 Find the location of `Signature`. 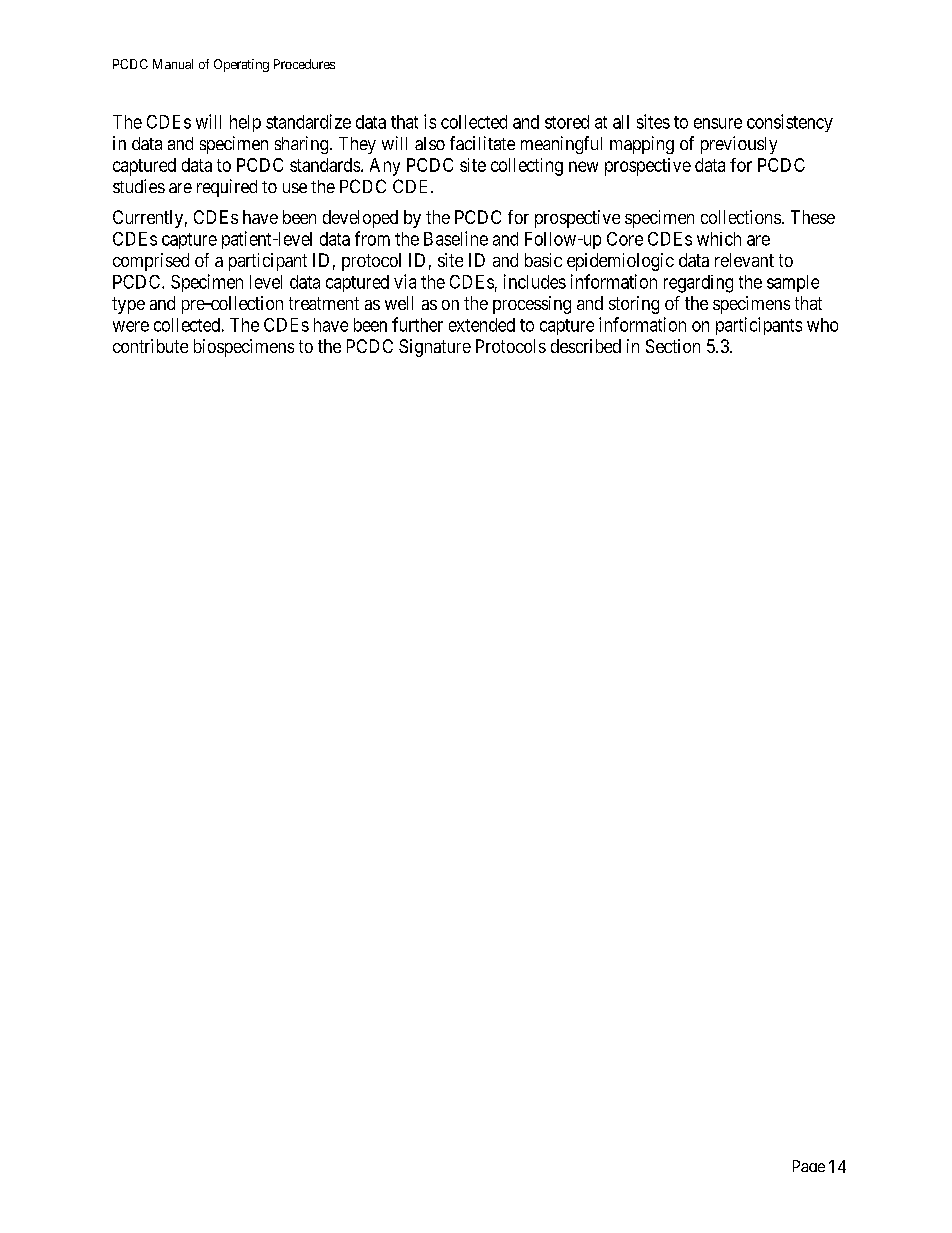

Signature is located at coordinates (435, 348).
